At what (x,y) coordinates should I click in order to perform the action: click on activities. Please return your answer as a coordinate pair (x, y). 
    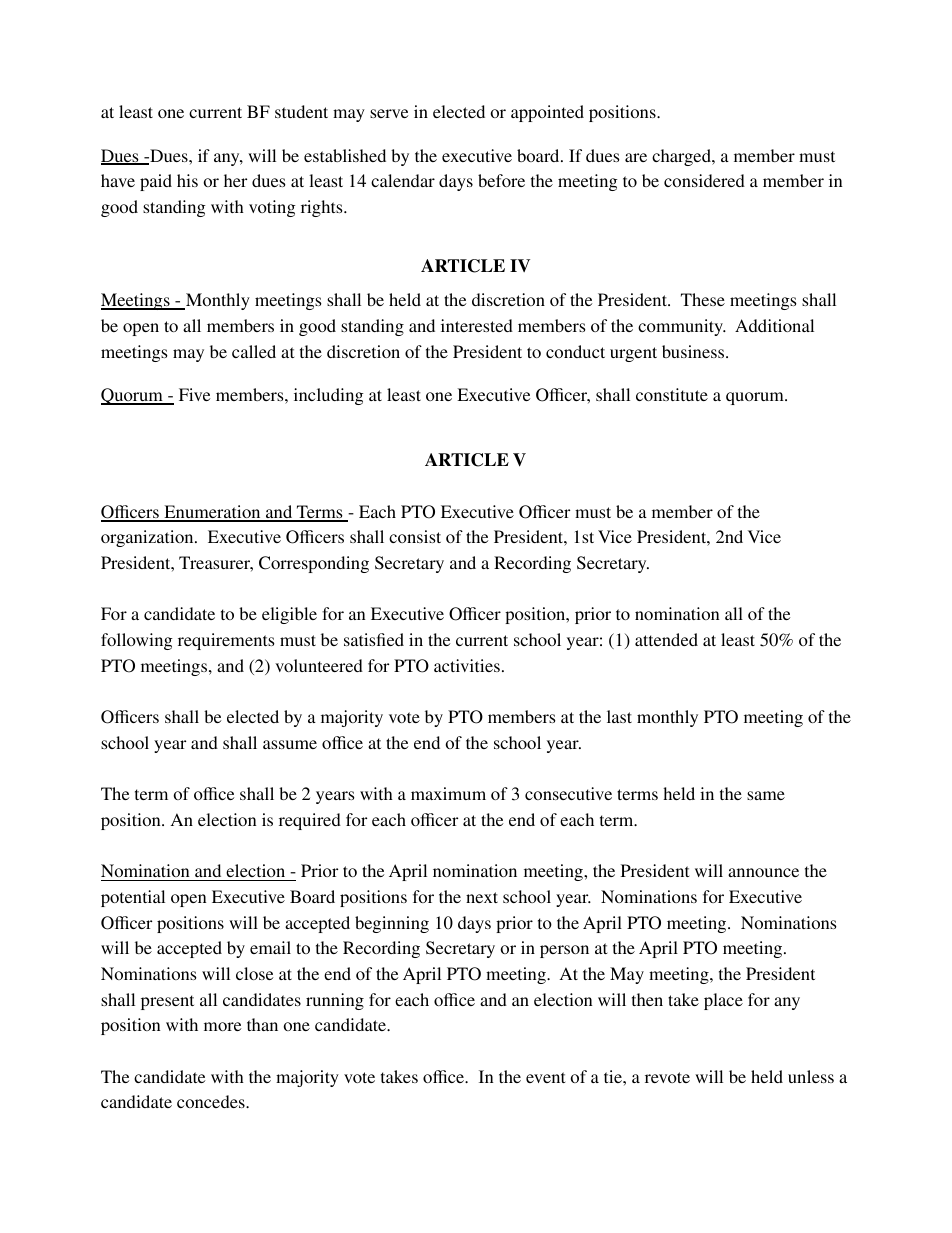
    Looking at the image, I should click on (467, 665).
